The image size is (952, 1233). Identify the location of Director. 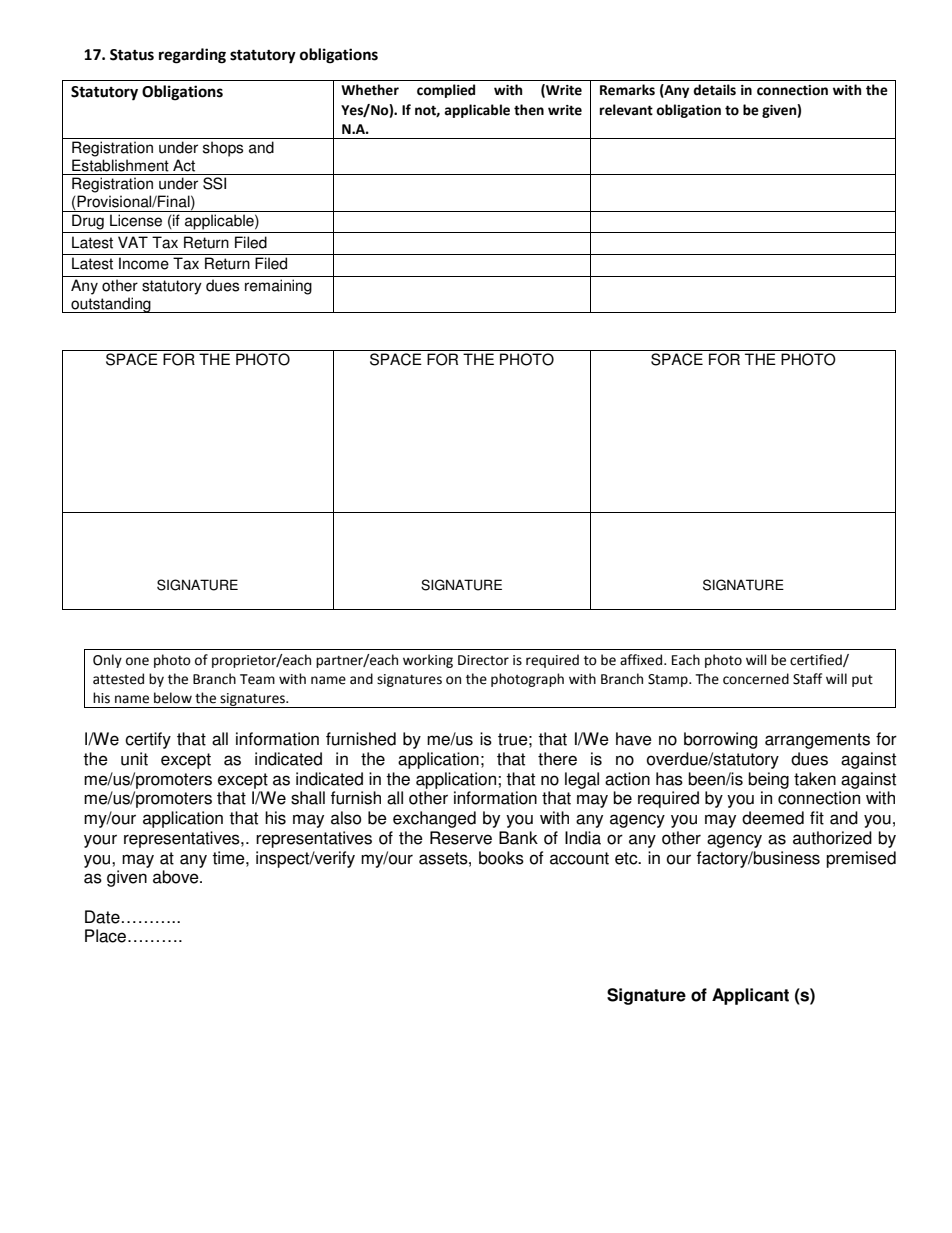
(483, 660).
